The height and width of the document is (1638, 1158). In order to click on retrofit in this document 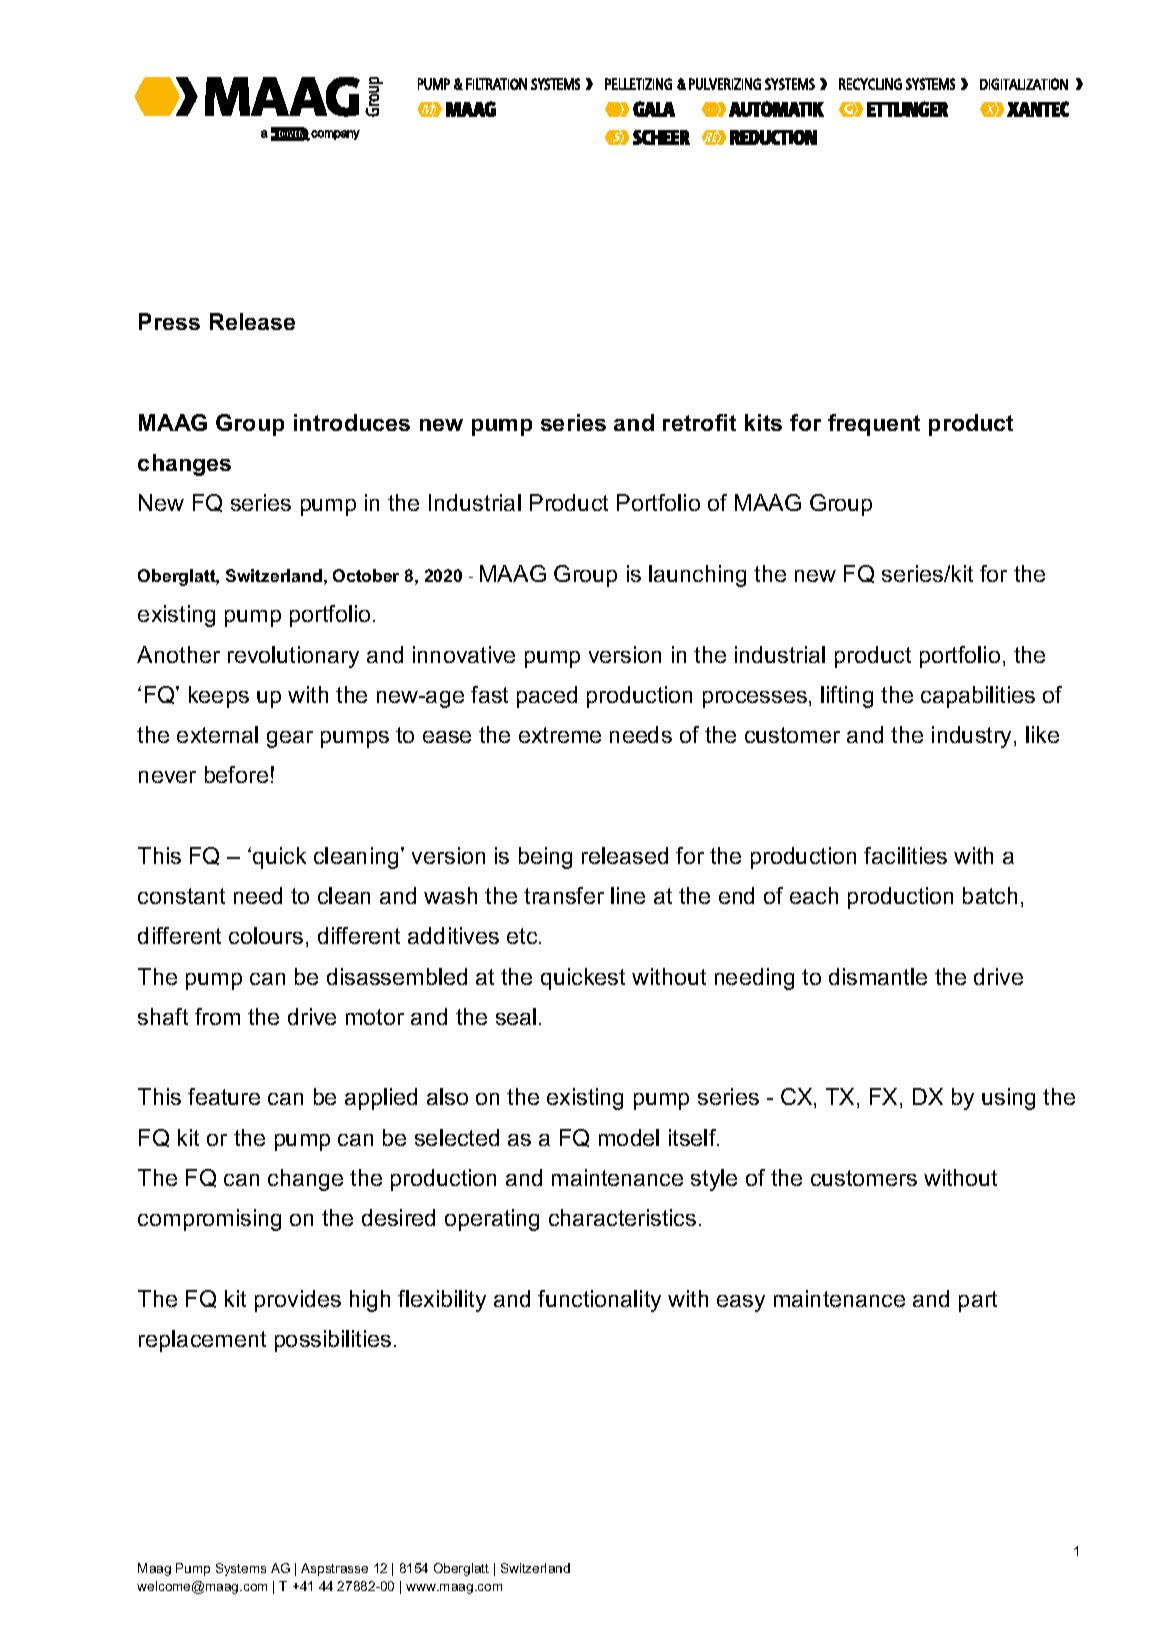, I will do `click(699, 422)`.
